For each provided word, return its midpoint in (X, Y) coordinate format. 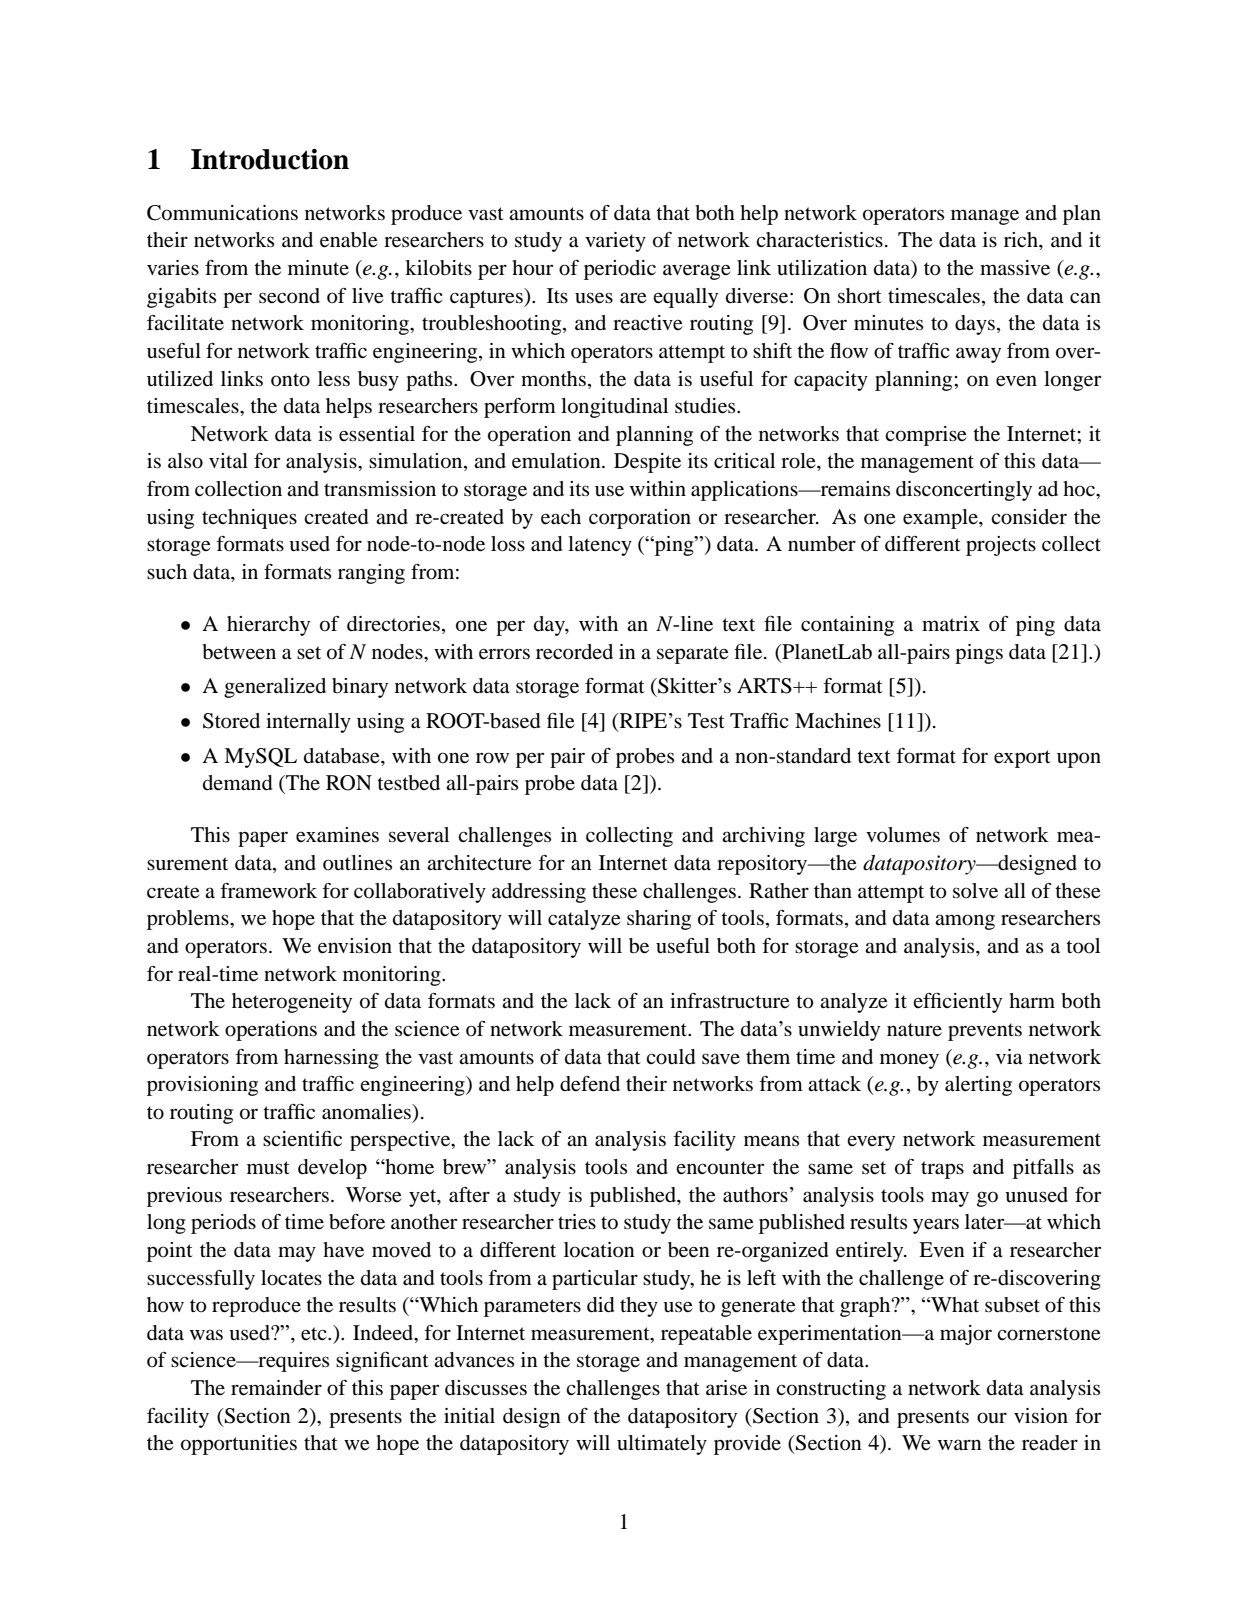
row (492, 758)
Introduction (270, 159)
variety (615, 242)
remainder (276, 1388)
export (1022, 759)
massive (1015, 268)
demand (238, 783)
